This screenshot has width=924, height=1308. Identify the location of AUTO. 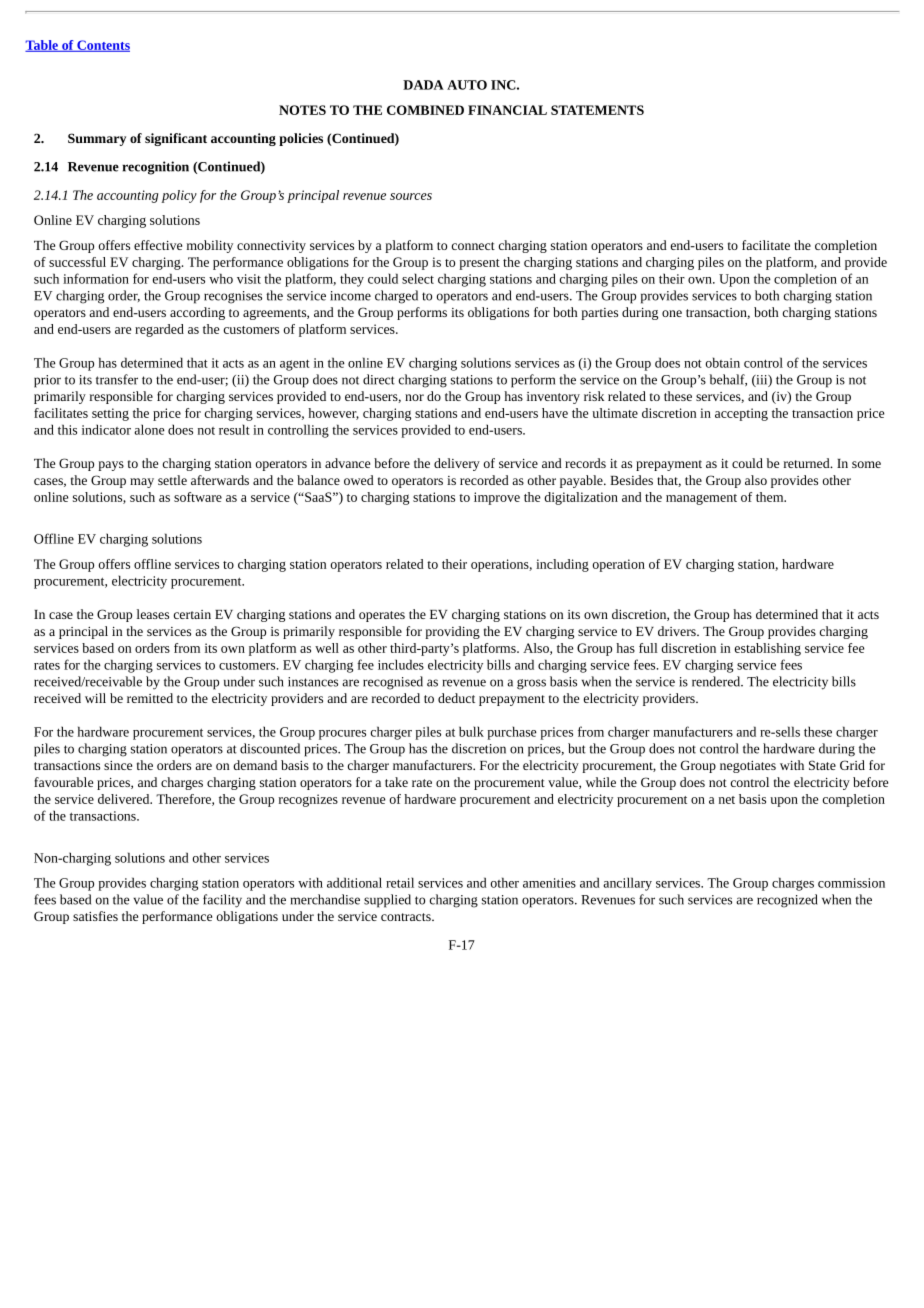
(467, 85).
